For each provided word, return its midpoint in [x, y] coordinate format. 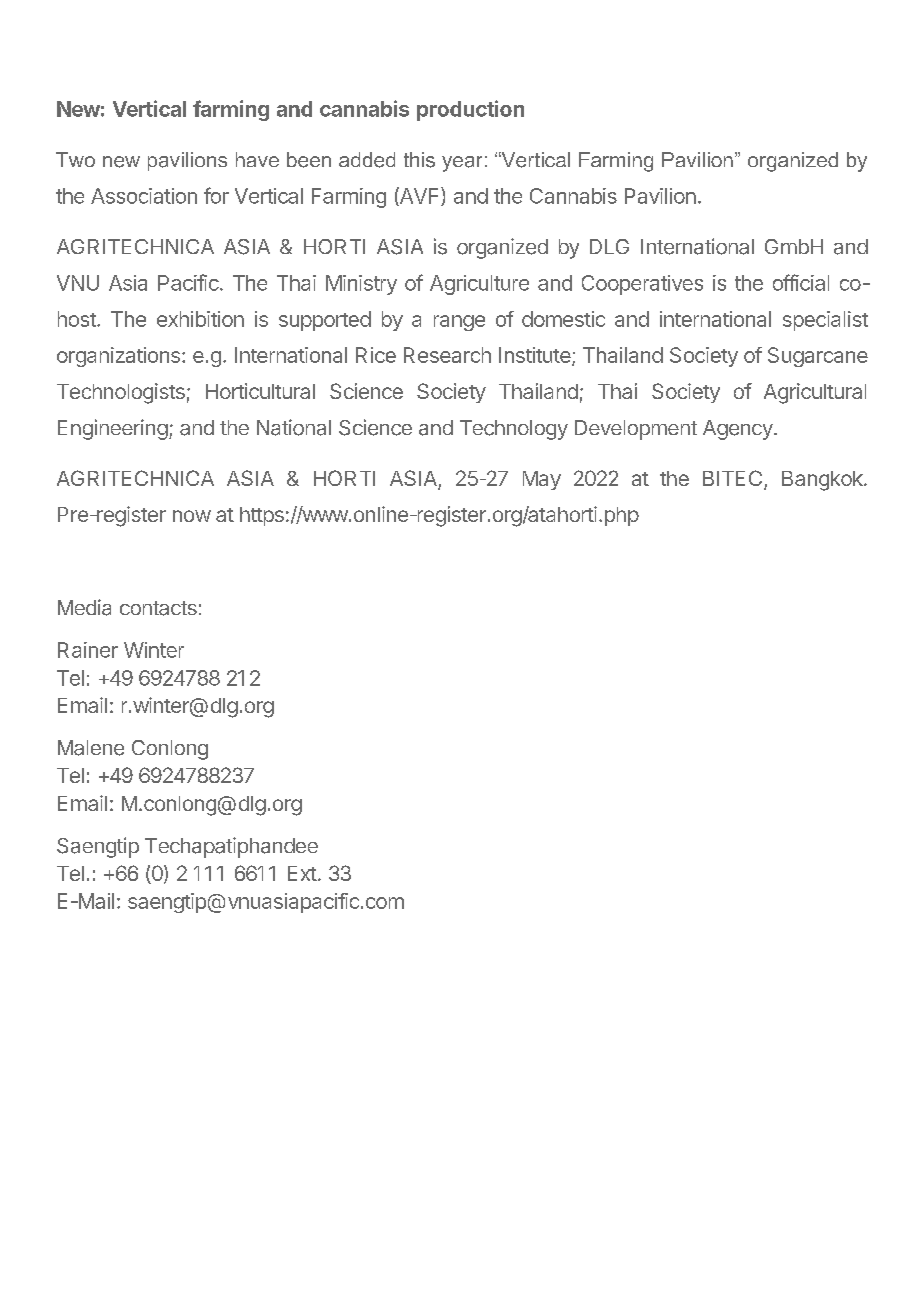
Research [447, 355]
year [462, 164]
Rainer [88, 650]
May [542, 480]
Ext [302, 873]
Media [84, 607]
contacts [158, 608]
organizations [118, 357]
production [470, 110]
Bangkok [823, 481]
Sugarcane [818, 357]
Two [75, 159]
